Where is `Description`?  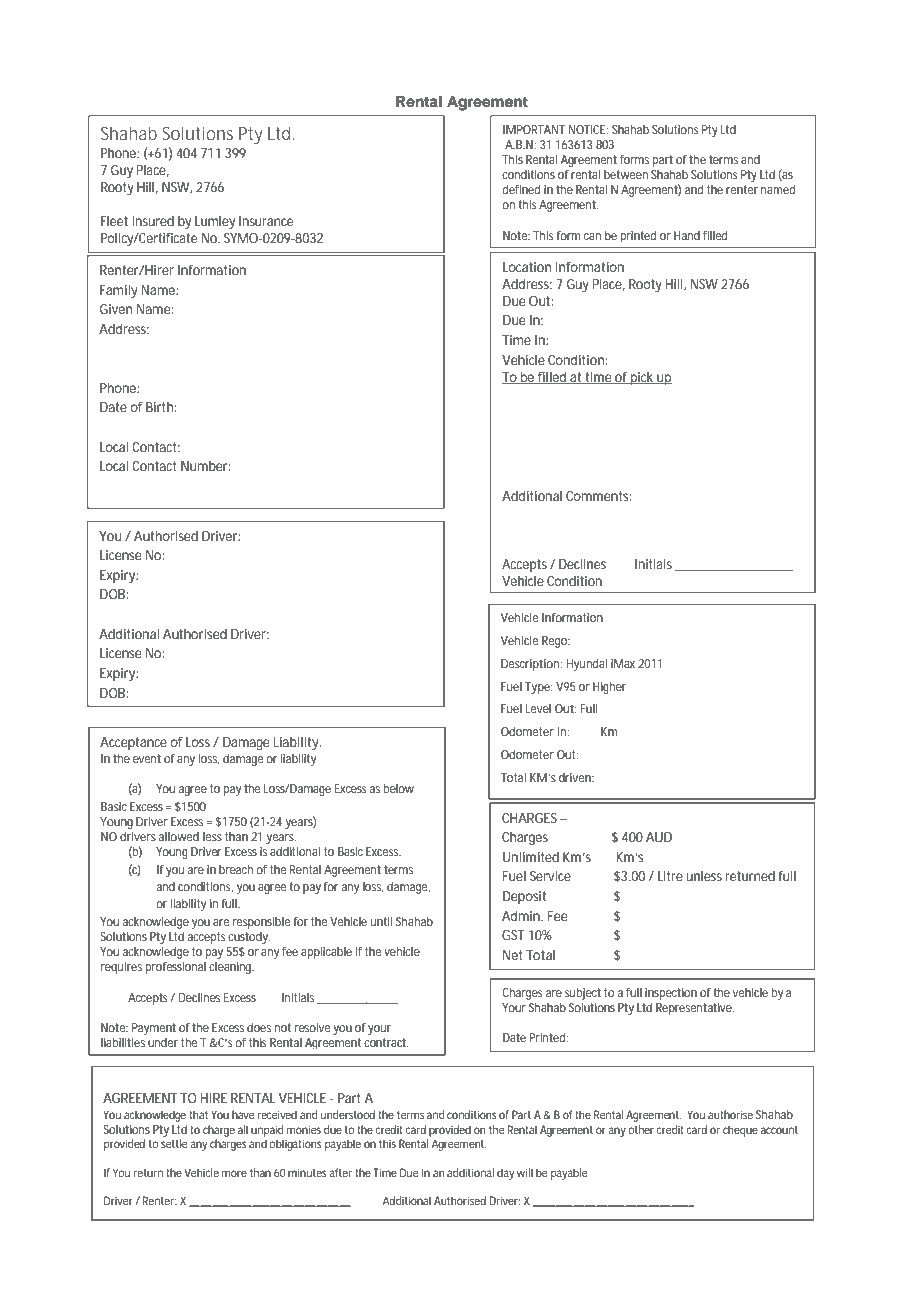 Description is located at coordinates (532, 665).
